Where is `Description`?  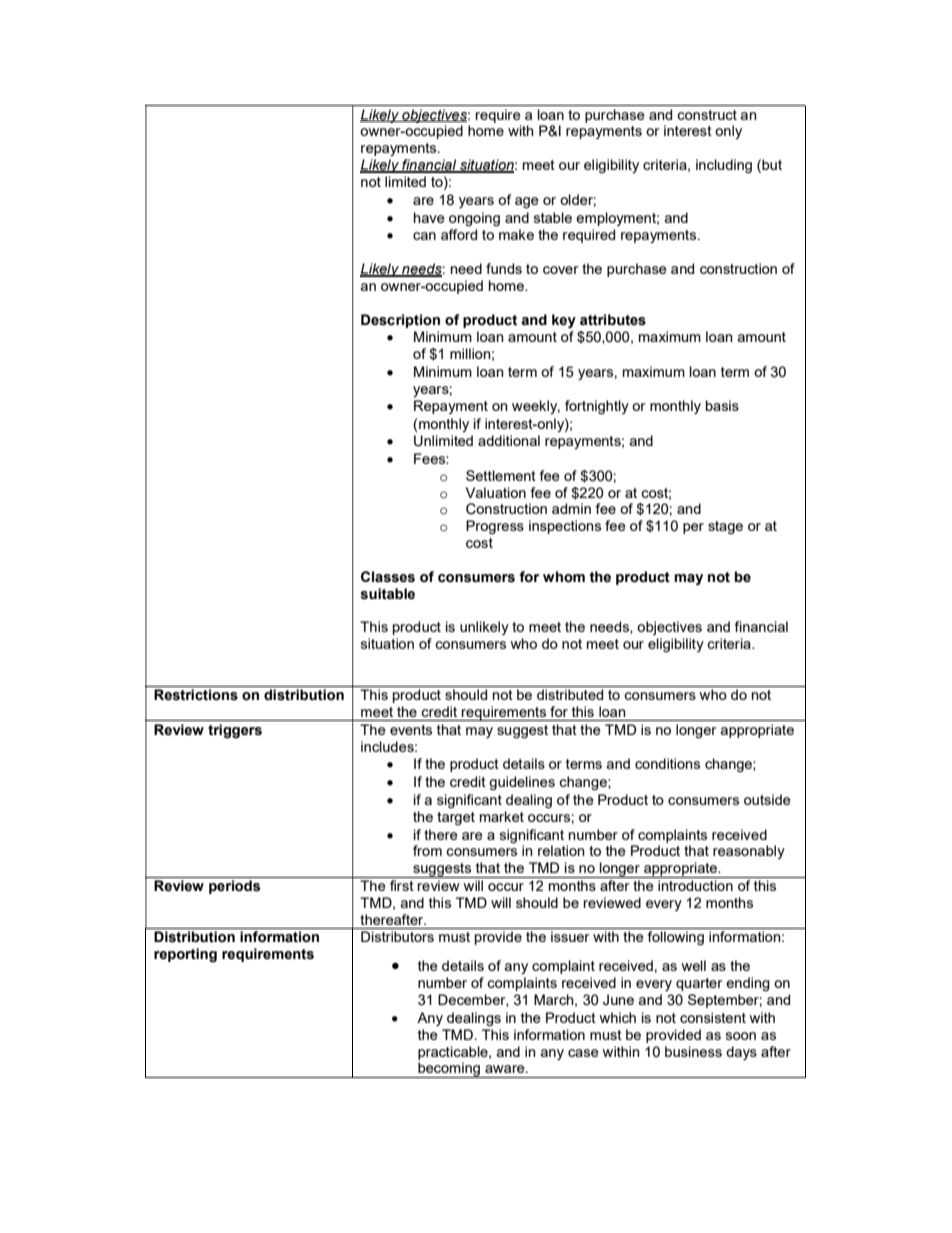 Description is located at coordinates (400, 321).
